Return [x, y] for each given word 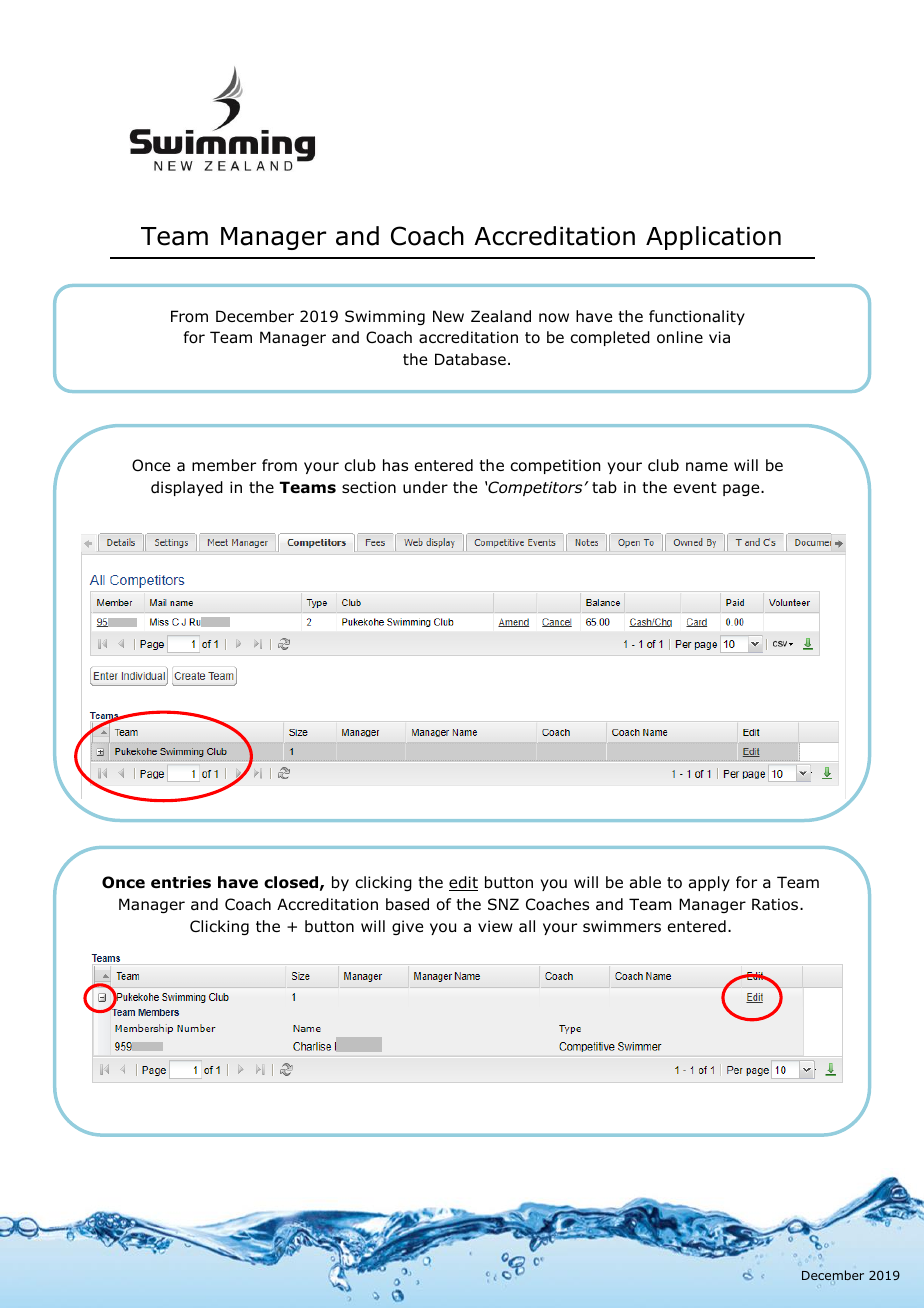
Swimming [385, 317]
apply [709, 883]
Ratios [776, 904]
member [224, 465]
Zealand [501, 316]
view [495, 926]
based [407, 904]
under [425, 487]
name [707, 466]
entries [181, 882]
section [369, 487]
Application [713, 238]
